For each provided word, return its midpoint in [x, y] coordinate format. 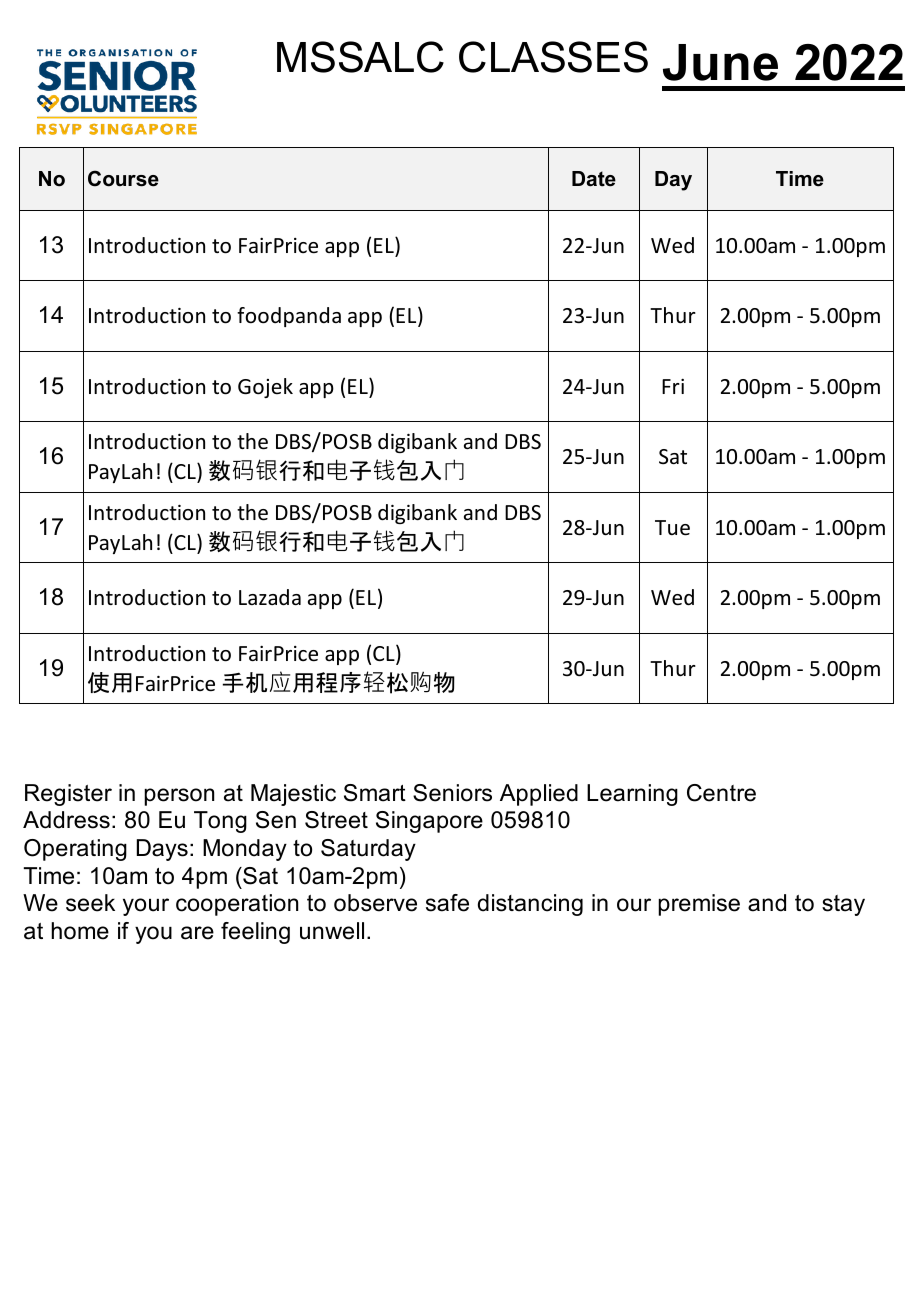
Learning [632, 795]
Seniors [452, 793]
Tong [220, 822]
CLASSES [553, 57]
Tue [672, 528]
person [179, 797]
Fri [673, 386]
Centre [721, 793]
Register [68, 795]
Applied [539, 795]
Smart [375, 793]
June [720, 62]
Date [594, 179]
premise [699, 905]
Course [123, 178]
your [146, 907]
